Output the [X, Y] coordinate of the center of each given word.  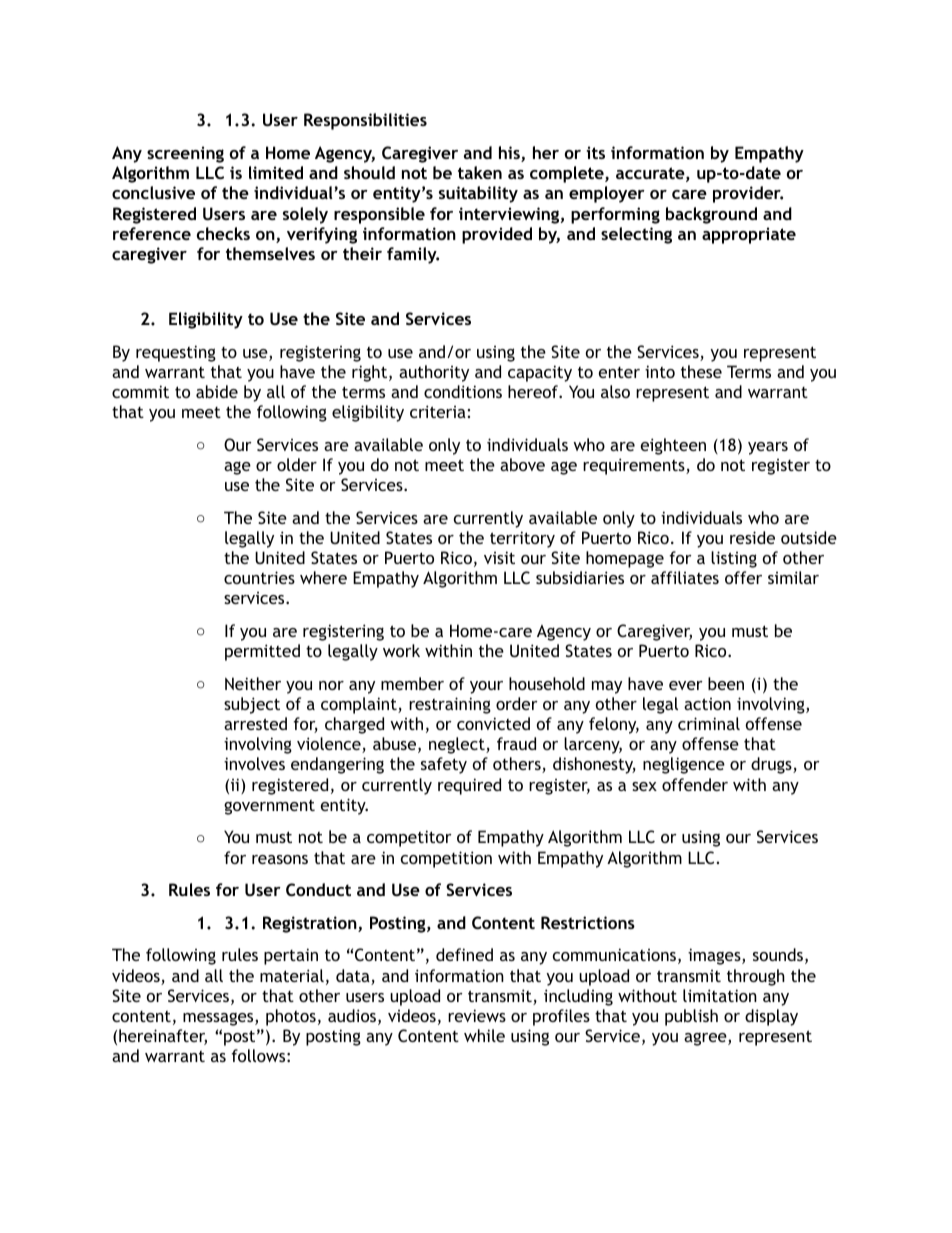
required [469, 786]
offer [743, 577]
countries [259, 577]
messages [219, 1019]
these [701, 371]
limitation [720, 995]
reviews [477, 1015]
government [269, 807]
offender [695, 784]
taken [480, 172]
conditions [463, 391]
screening [185, 154]
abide [217, 391]
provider [748, 194]
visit [499, 557]
